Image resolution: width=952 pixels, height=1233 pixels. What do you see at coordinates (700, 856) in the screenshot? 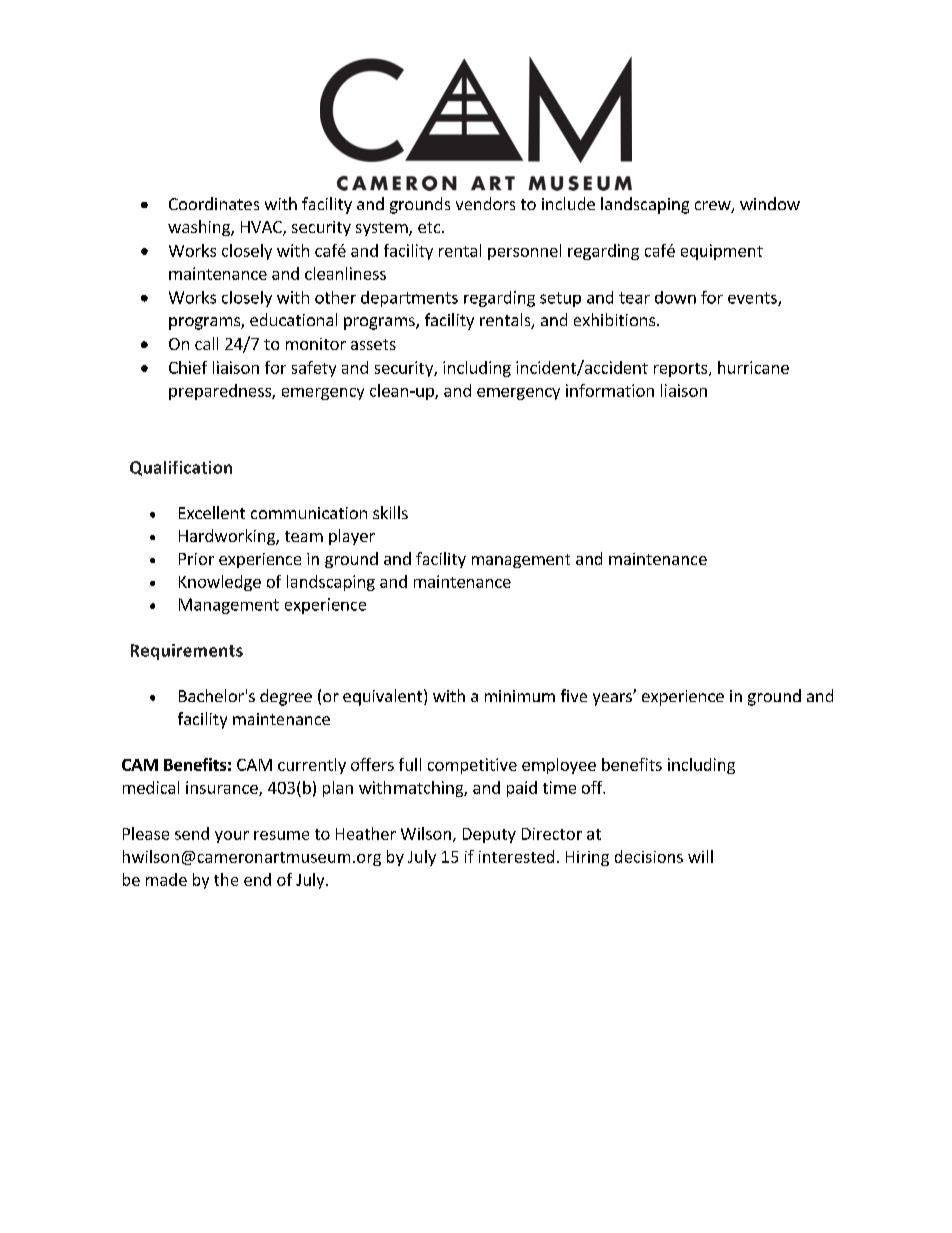
I see `will` at bounding box center [700, 856].
